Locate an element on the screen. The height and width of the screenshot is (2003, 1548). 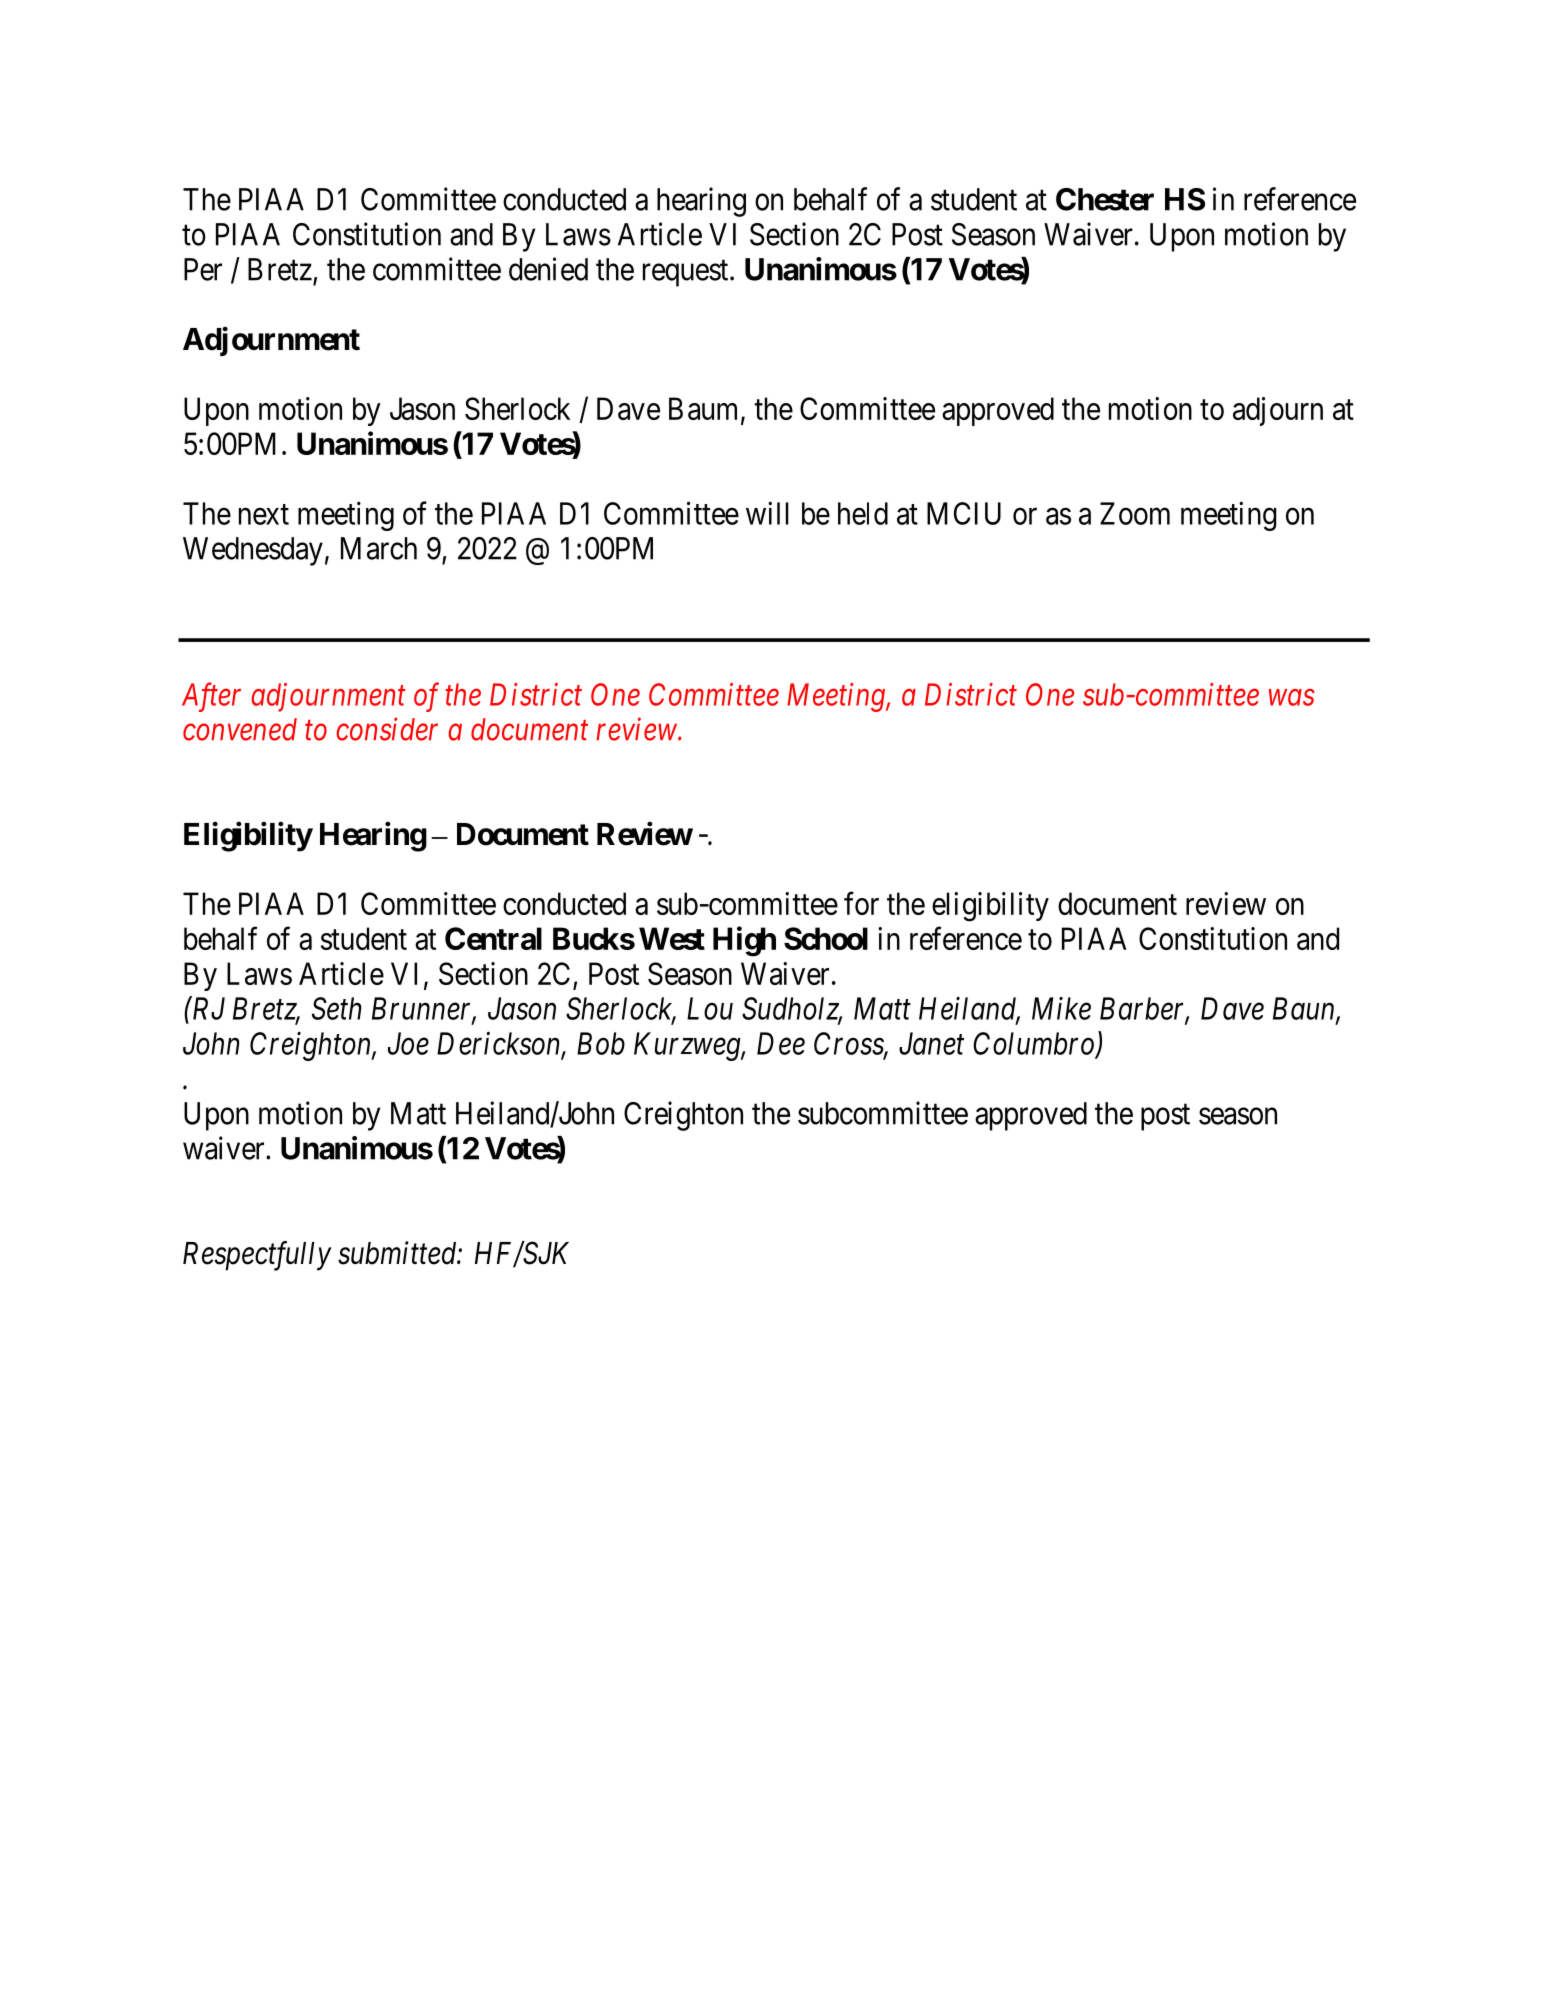
Zoom is located at coordinates (1135, 513).
